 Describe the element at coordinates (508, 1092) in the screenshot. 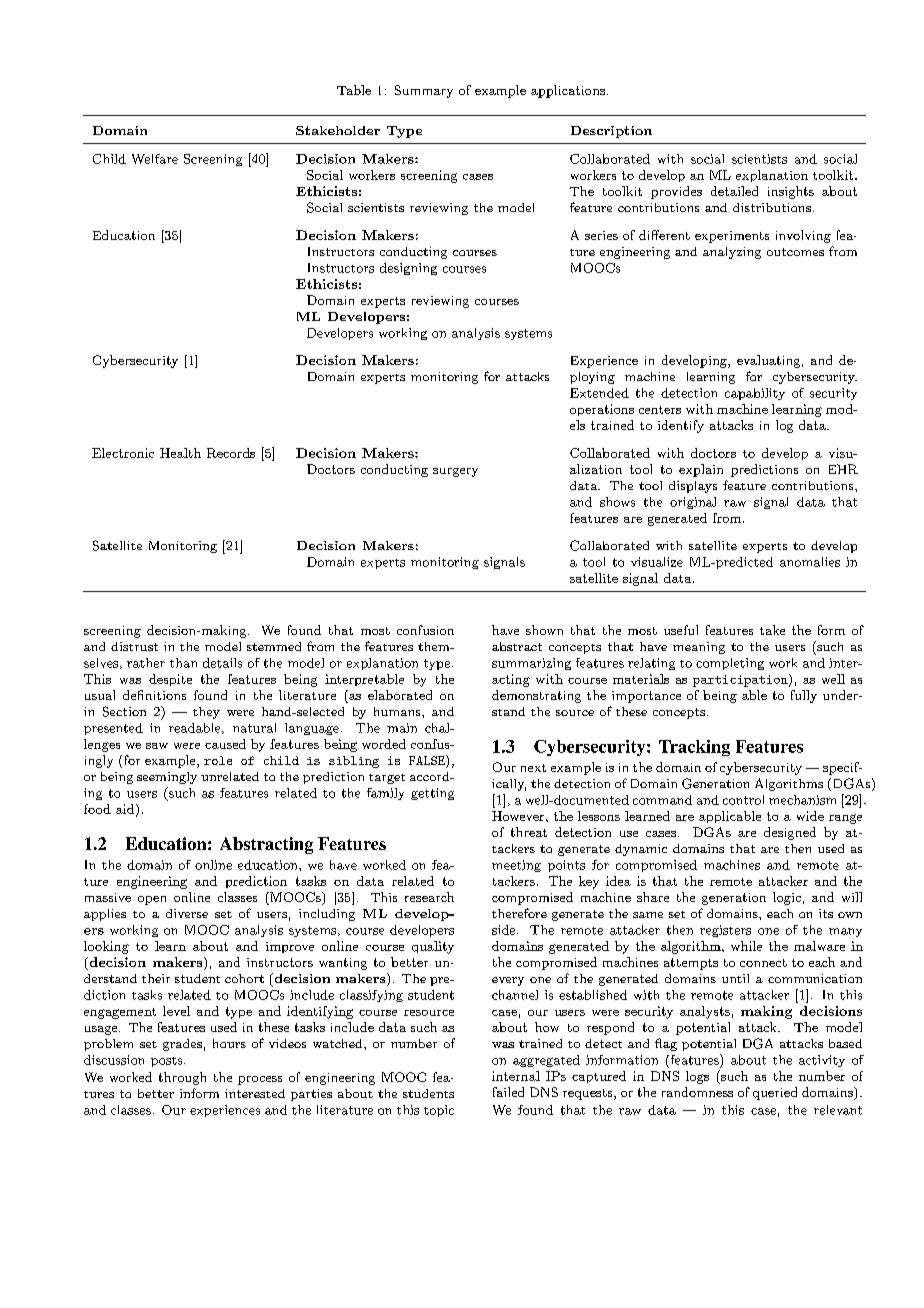

I see `failed` at that location.
